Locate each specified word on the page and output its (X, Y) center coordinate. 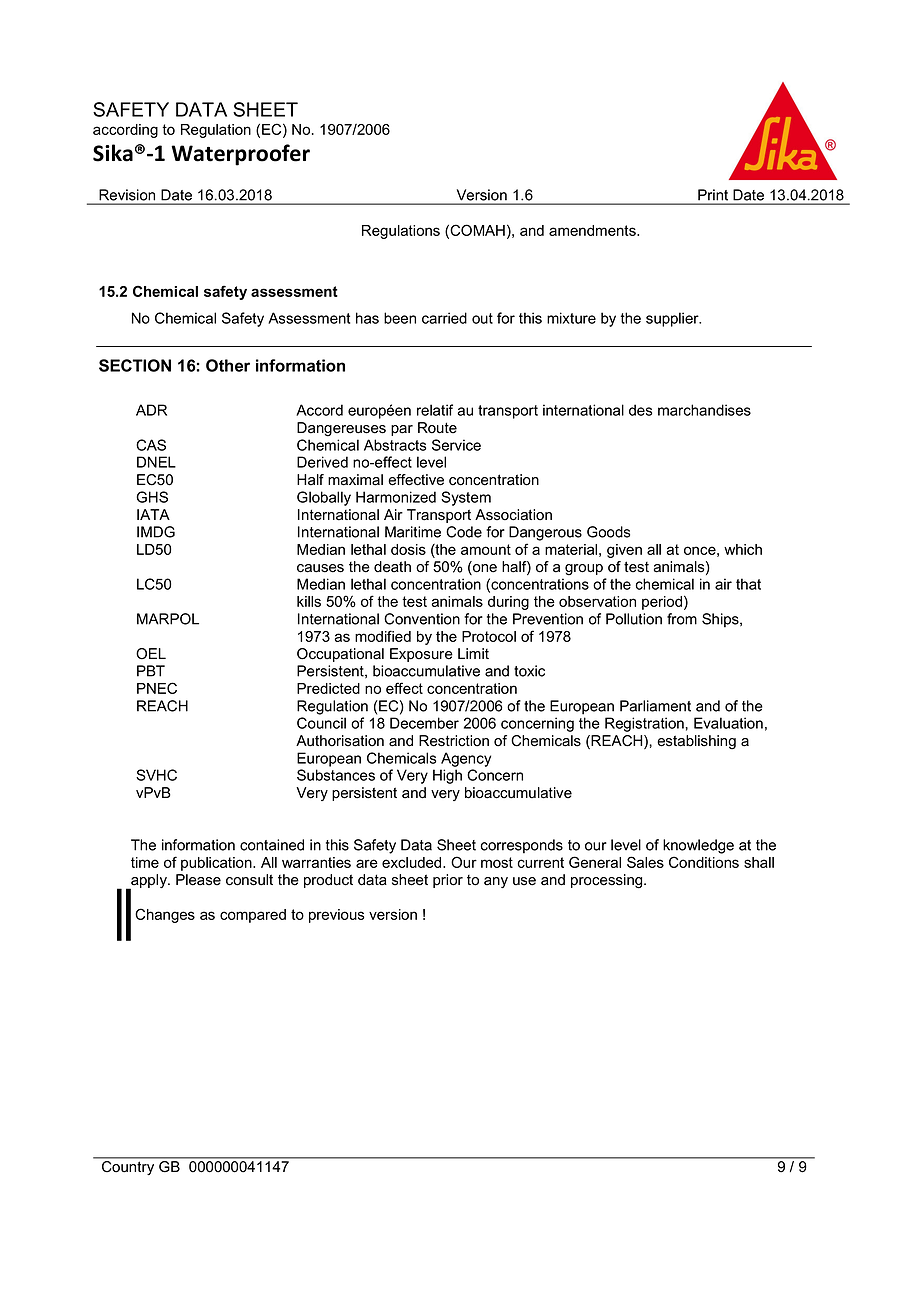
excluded (413, 862)
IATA (153, 514)
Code (464, 532)
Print (713, 194)
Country (128, 1168)
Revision (127, 195)
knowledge (698, 846)
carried (444, 318)
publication (217, 864)
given (624, 551)
